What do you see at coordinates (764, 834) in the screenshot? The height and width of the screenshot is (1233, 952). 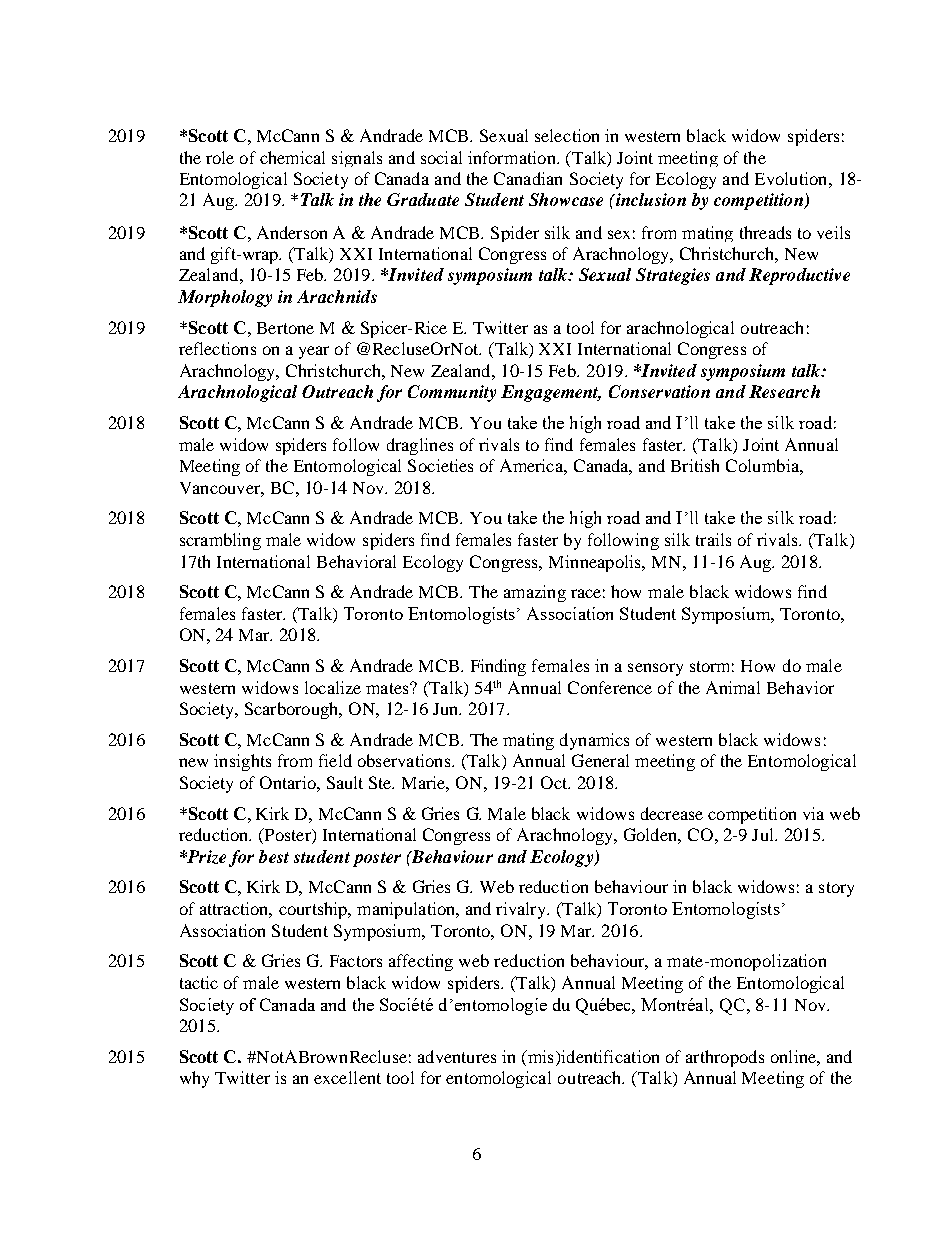 I see `Jul` at bounding box center [764, 834].
